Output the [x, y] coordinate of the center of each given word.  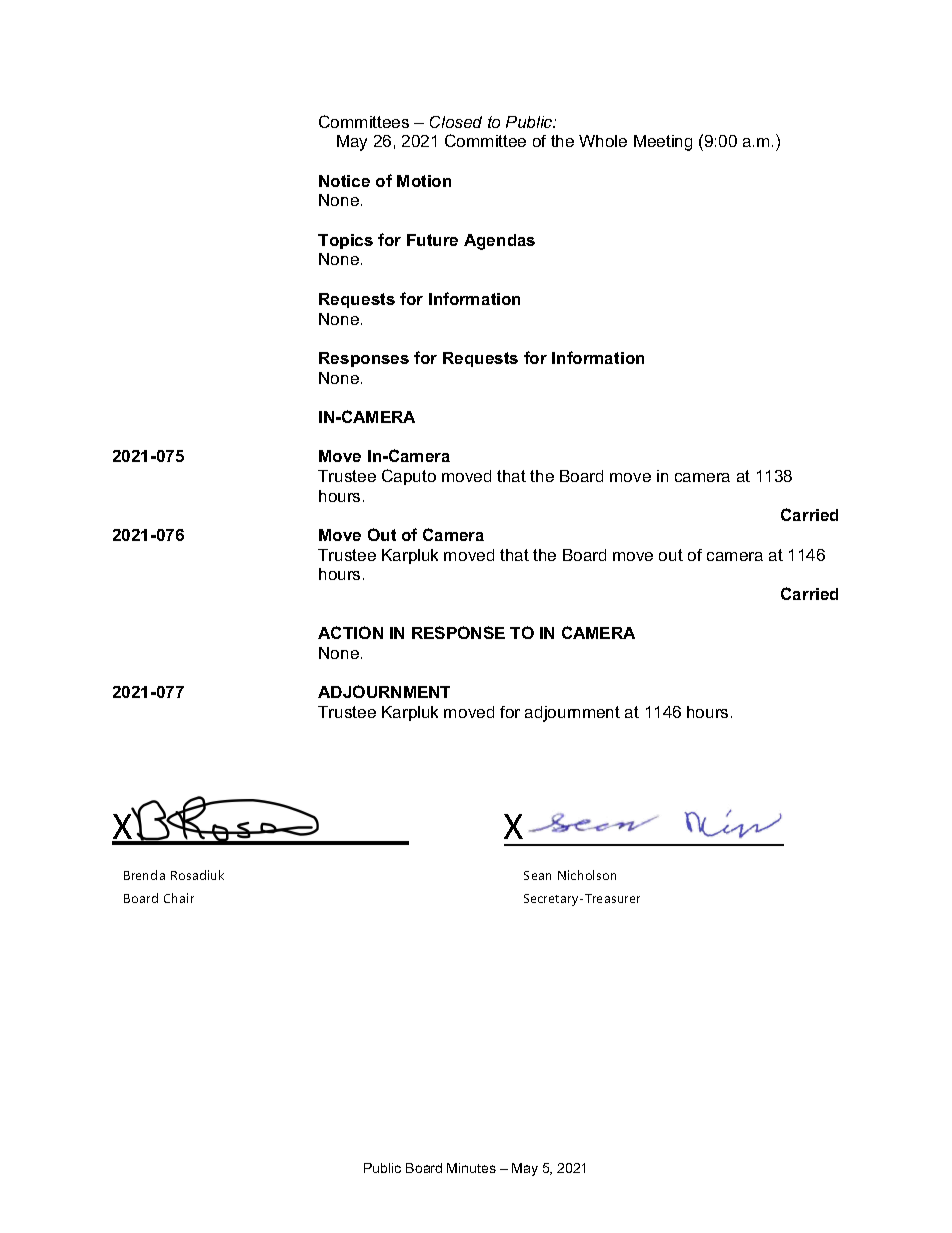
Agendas [499, 242]
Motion [424, 181]
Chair [179, 898]
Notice [344, 181]
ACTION [350, 632]
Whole [603, 141]
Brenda [144, 875]
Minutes [471, 1168]
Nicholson [587, 875]
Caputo [409, 477]
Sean [537, 875]
